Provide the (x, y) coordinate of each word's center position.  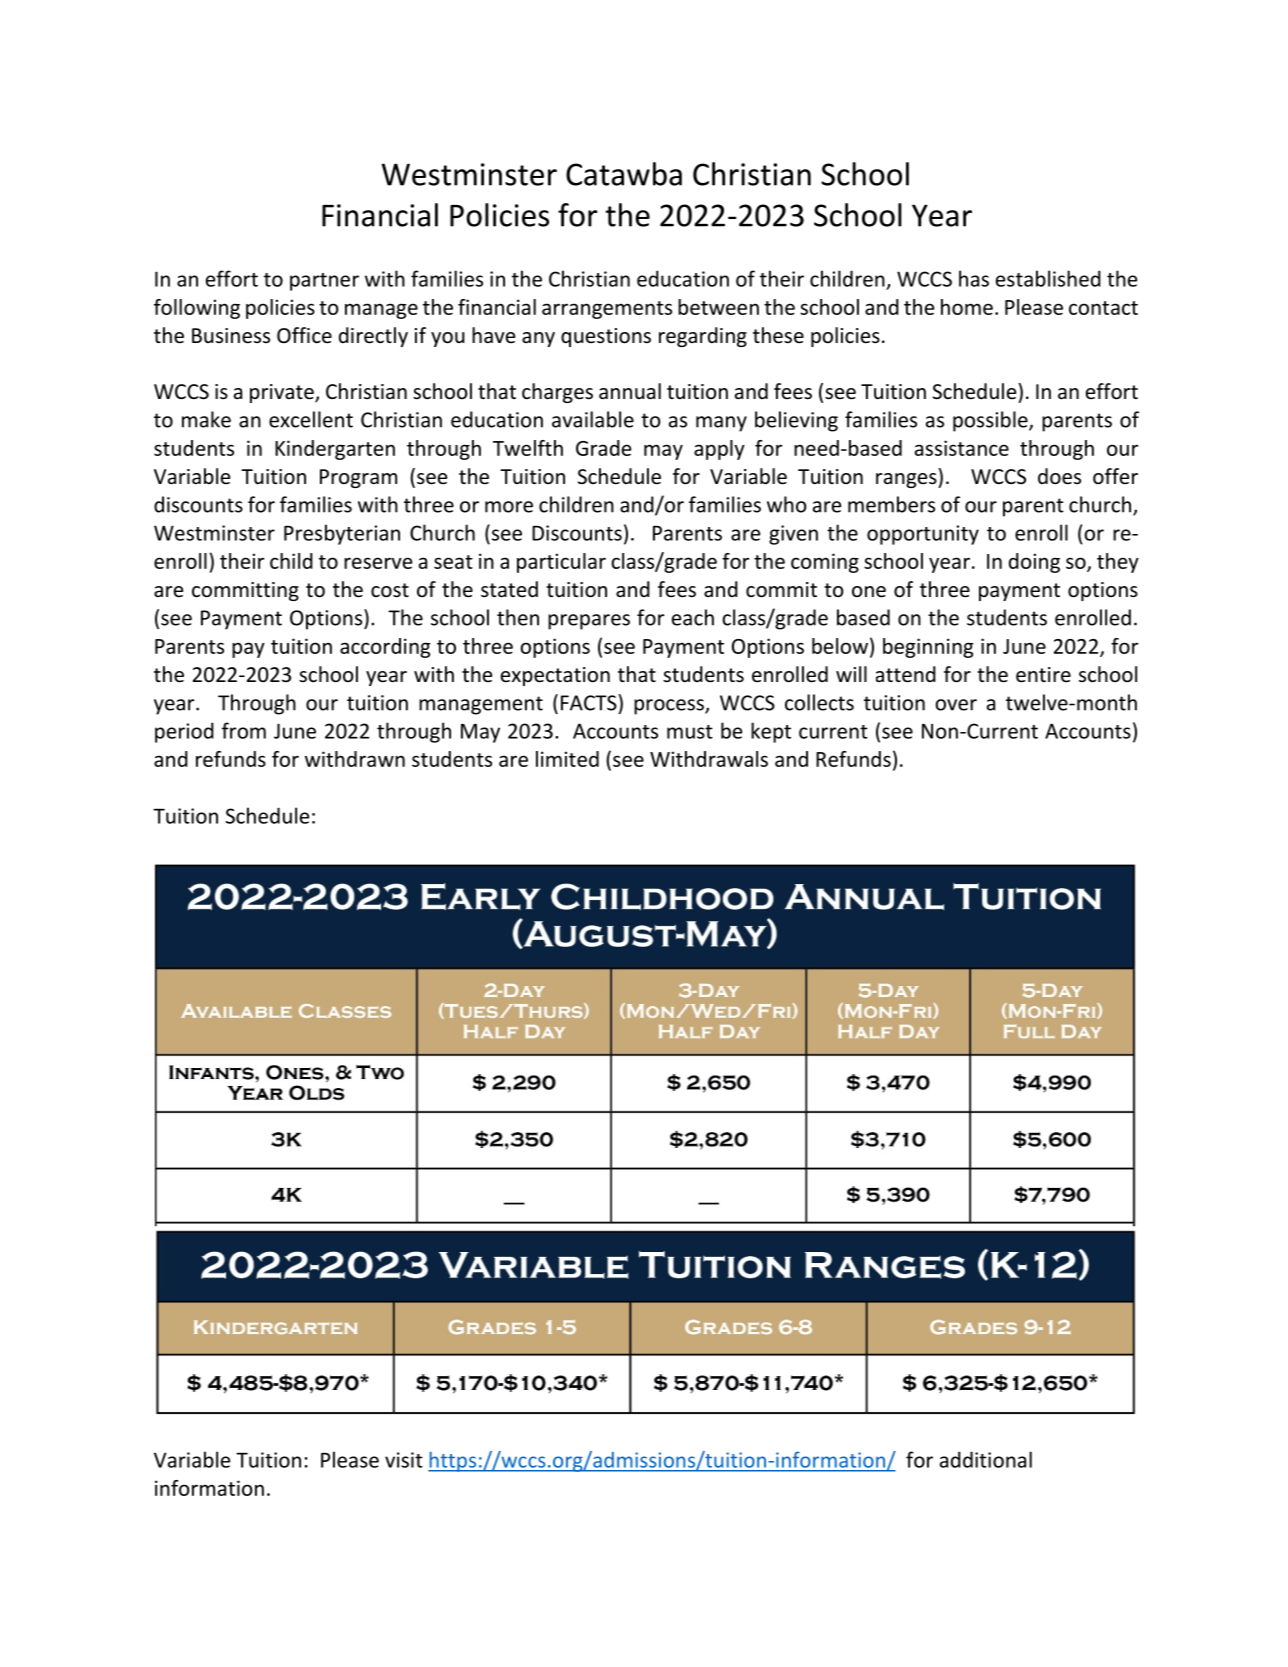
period (184, 732)
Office (304, 335)
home (967, 307)
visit (404, 1460)
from (244, 730)
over (956, 705)
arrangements (607, 310)
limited (567, 759)
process (670, 707)
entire (1043, 675)
